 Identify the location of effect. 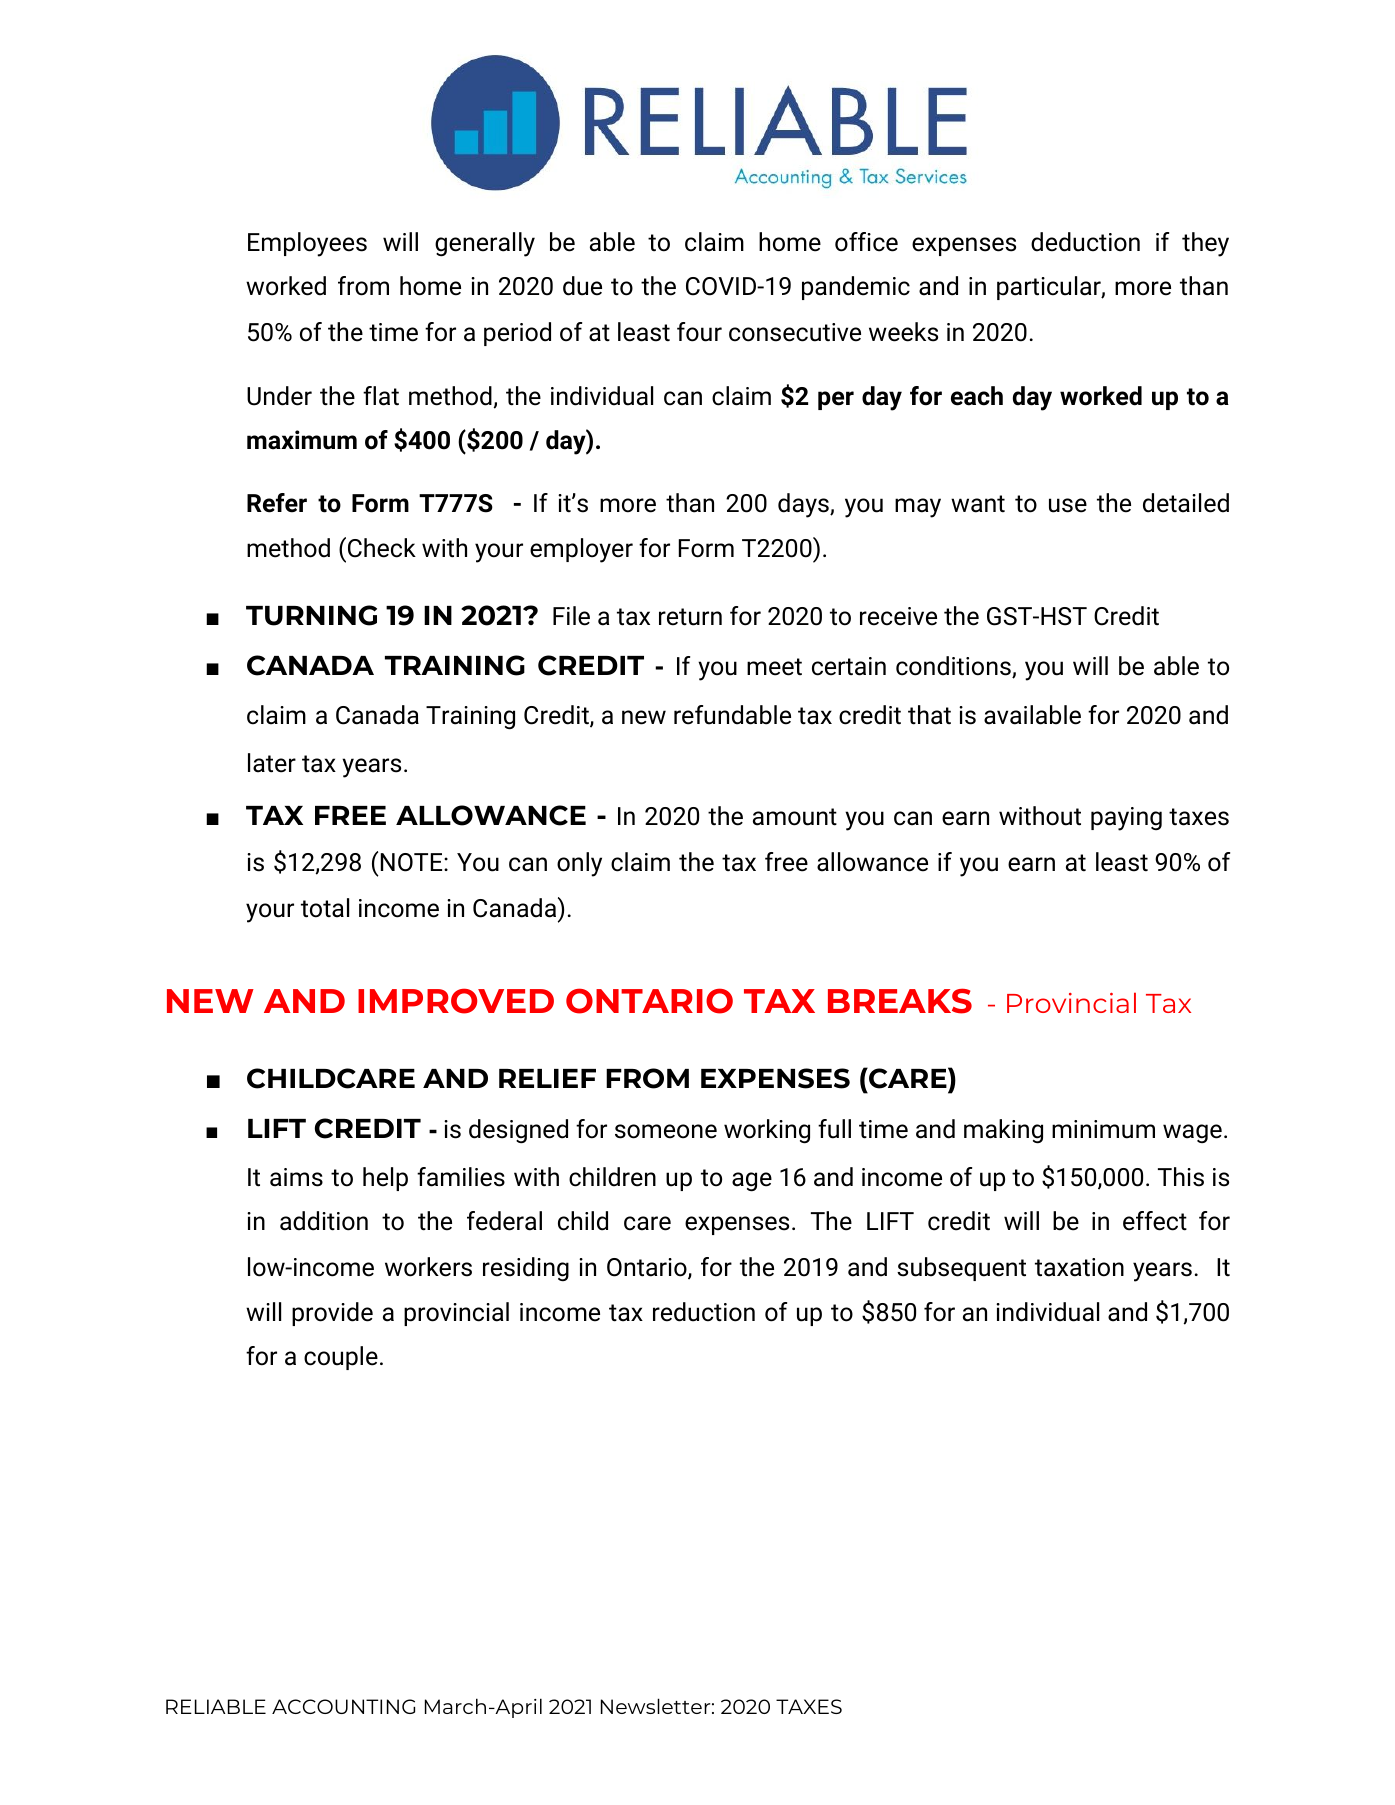
(1155, 1221).
